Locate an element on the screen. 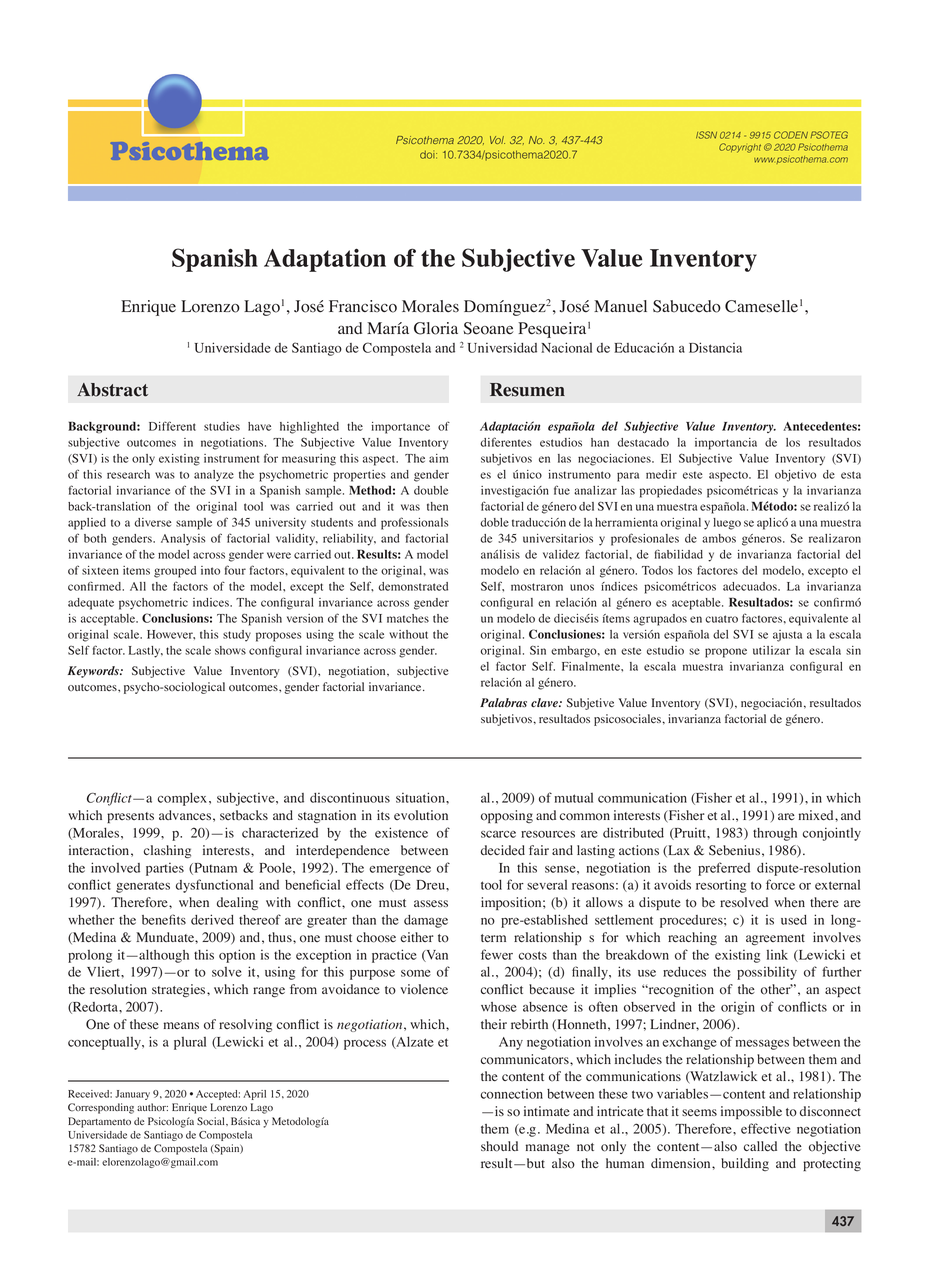 Image resolution: width=952 pixels, height=1271 pixels. Copyright is located at coordinates (740, 148).
